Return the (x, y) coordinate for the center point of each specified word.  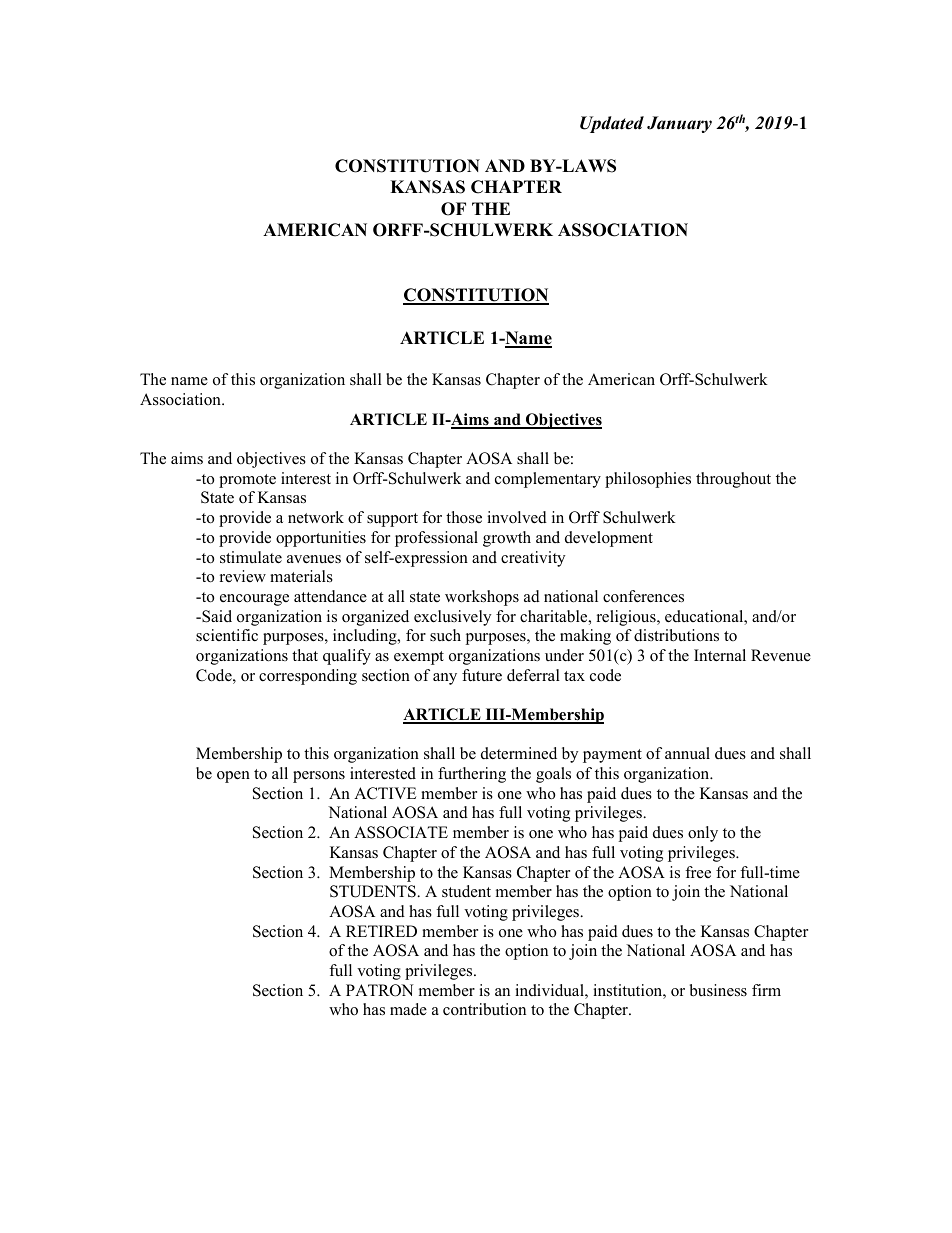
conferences (643, 596)
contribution (484, 1009)
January (679, 124)
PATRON (380, 990)
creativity (533, 559)
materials (301, 576)
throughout (733, 480)
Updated (612, 124)
